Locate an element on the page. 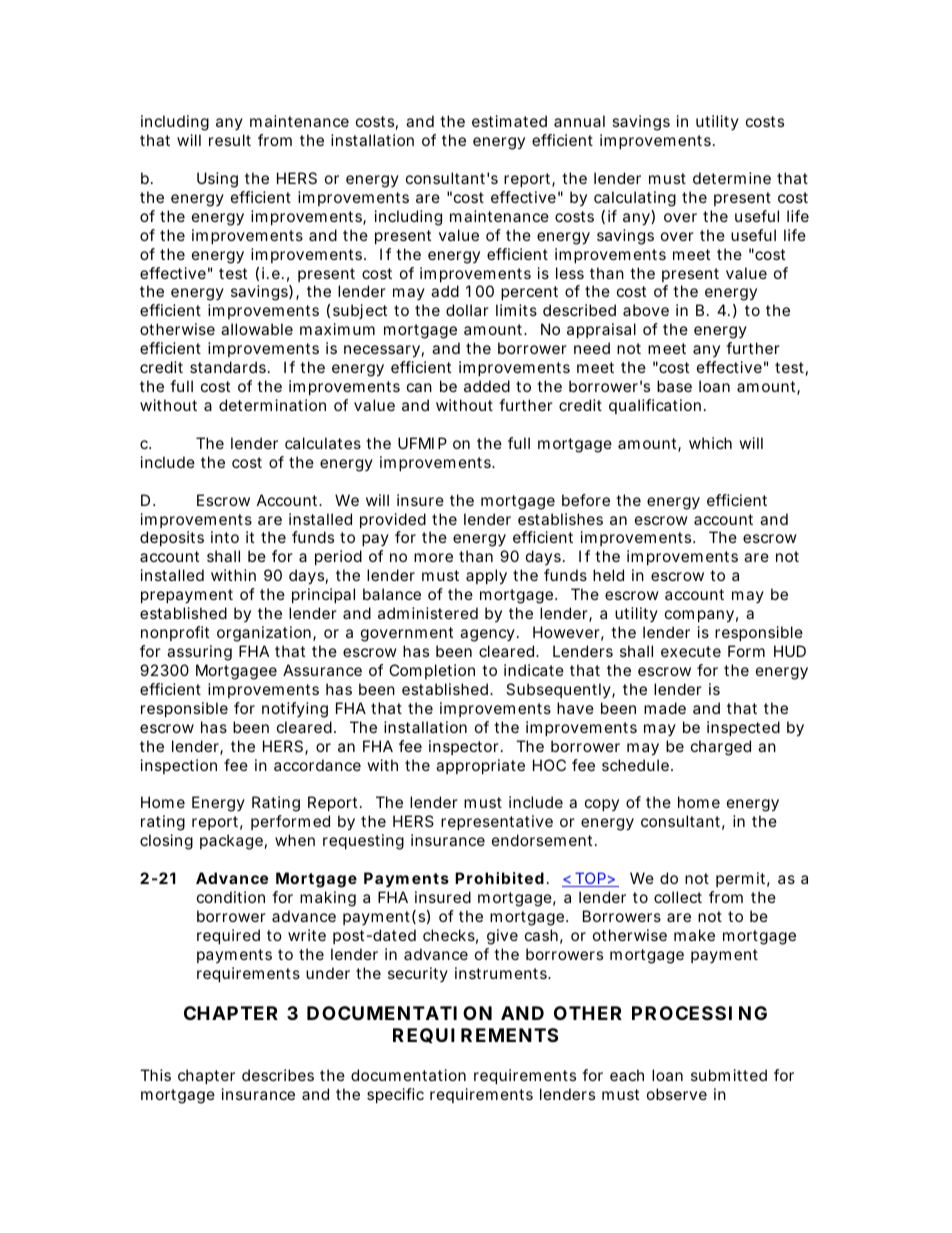 Image resolution: width=952 pixels, height=1233 pixels. Completion is located at coordinates (432, 671).
